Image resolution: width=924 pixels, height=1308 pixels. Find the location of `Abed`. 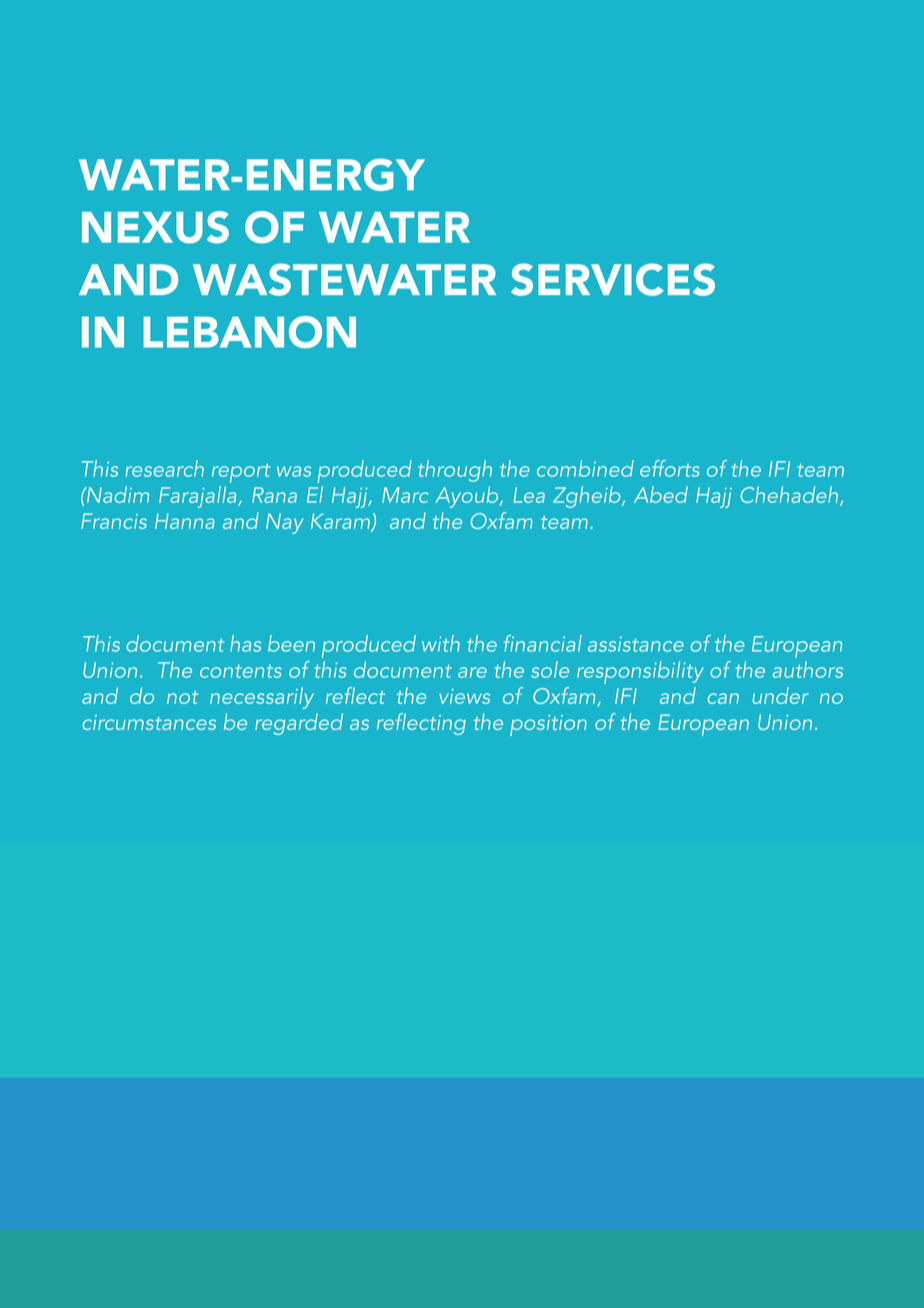

Abed is located at coordinates (661, 494).
